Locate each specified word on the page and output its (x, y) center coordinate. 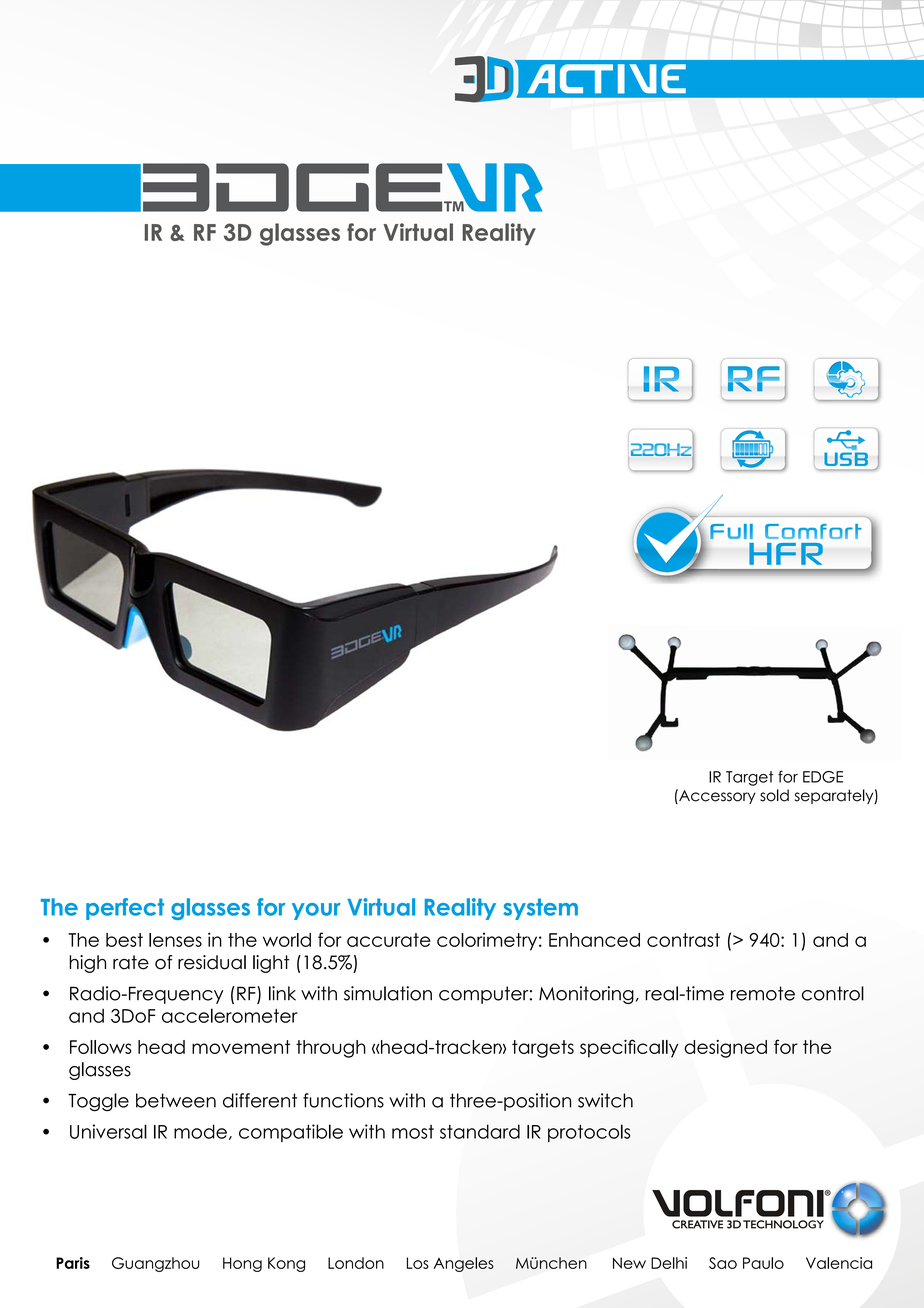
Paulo (763, 1263)
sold (774, 795)
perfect (125, 909)
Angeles (464, 1264)
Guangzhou (156, 1264)
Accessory (716, 796)
